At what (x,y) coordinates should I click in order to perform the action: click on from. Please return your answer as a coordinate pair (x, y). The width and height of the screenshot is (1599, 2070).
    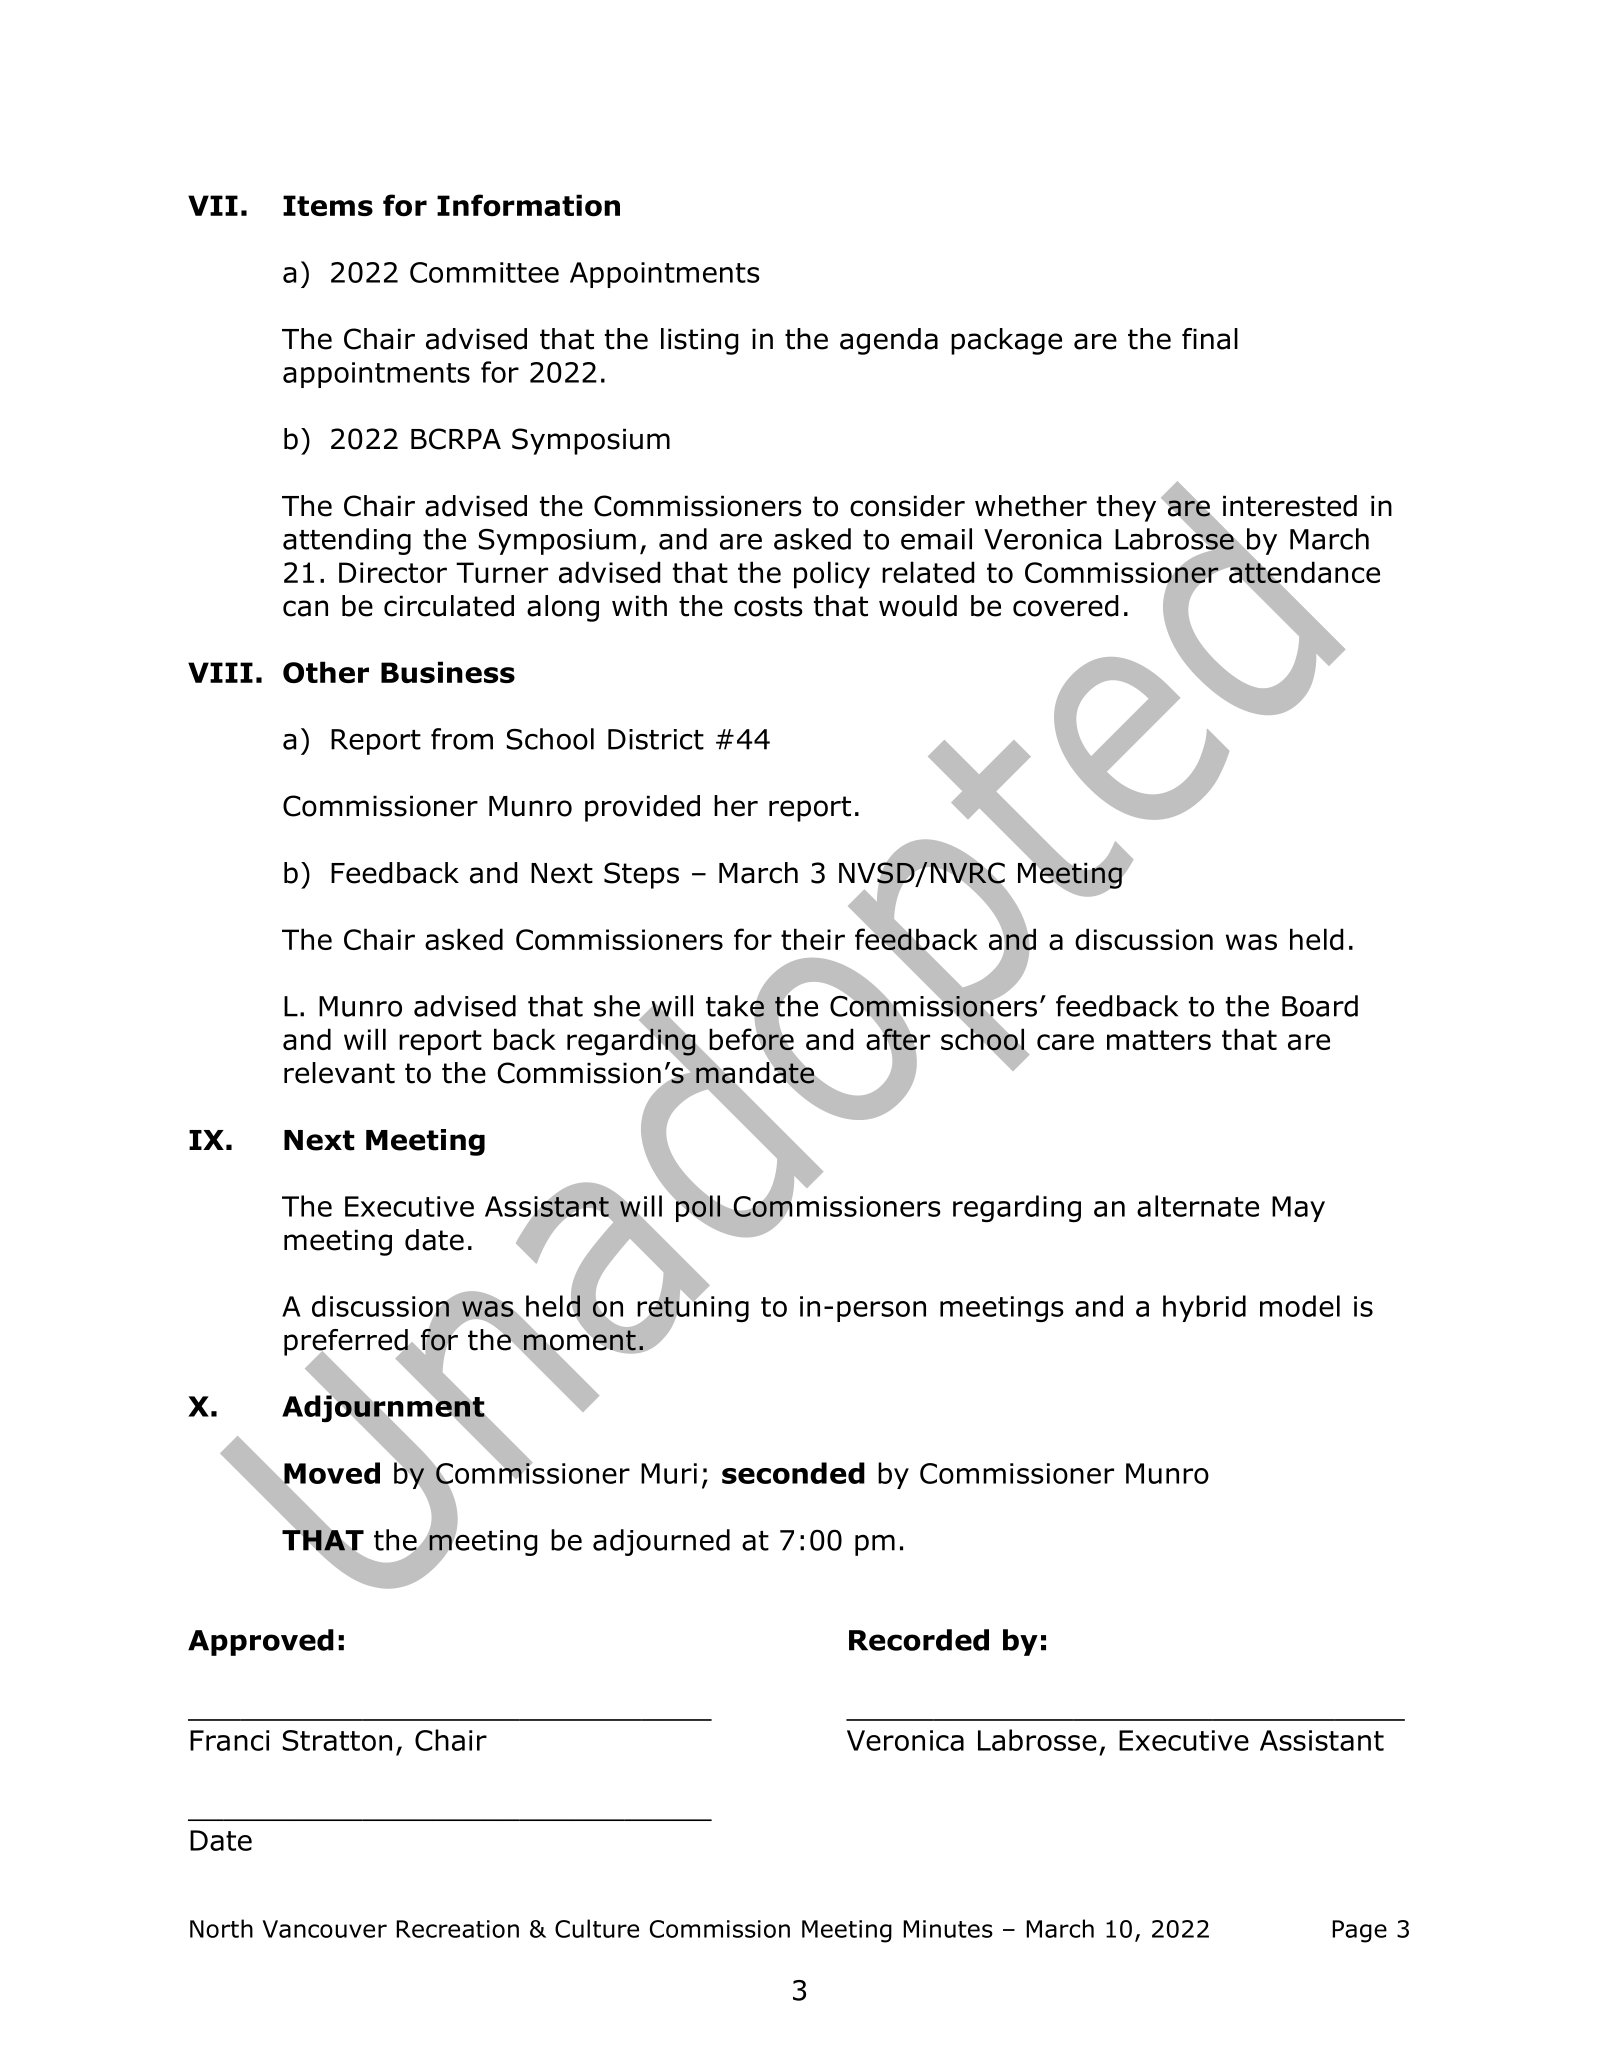
    Looking at the image, I should click on (462, 739).
